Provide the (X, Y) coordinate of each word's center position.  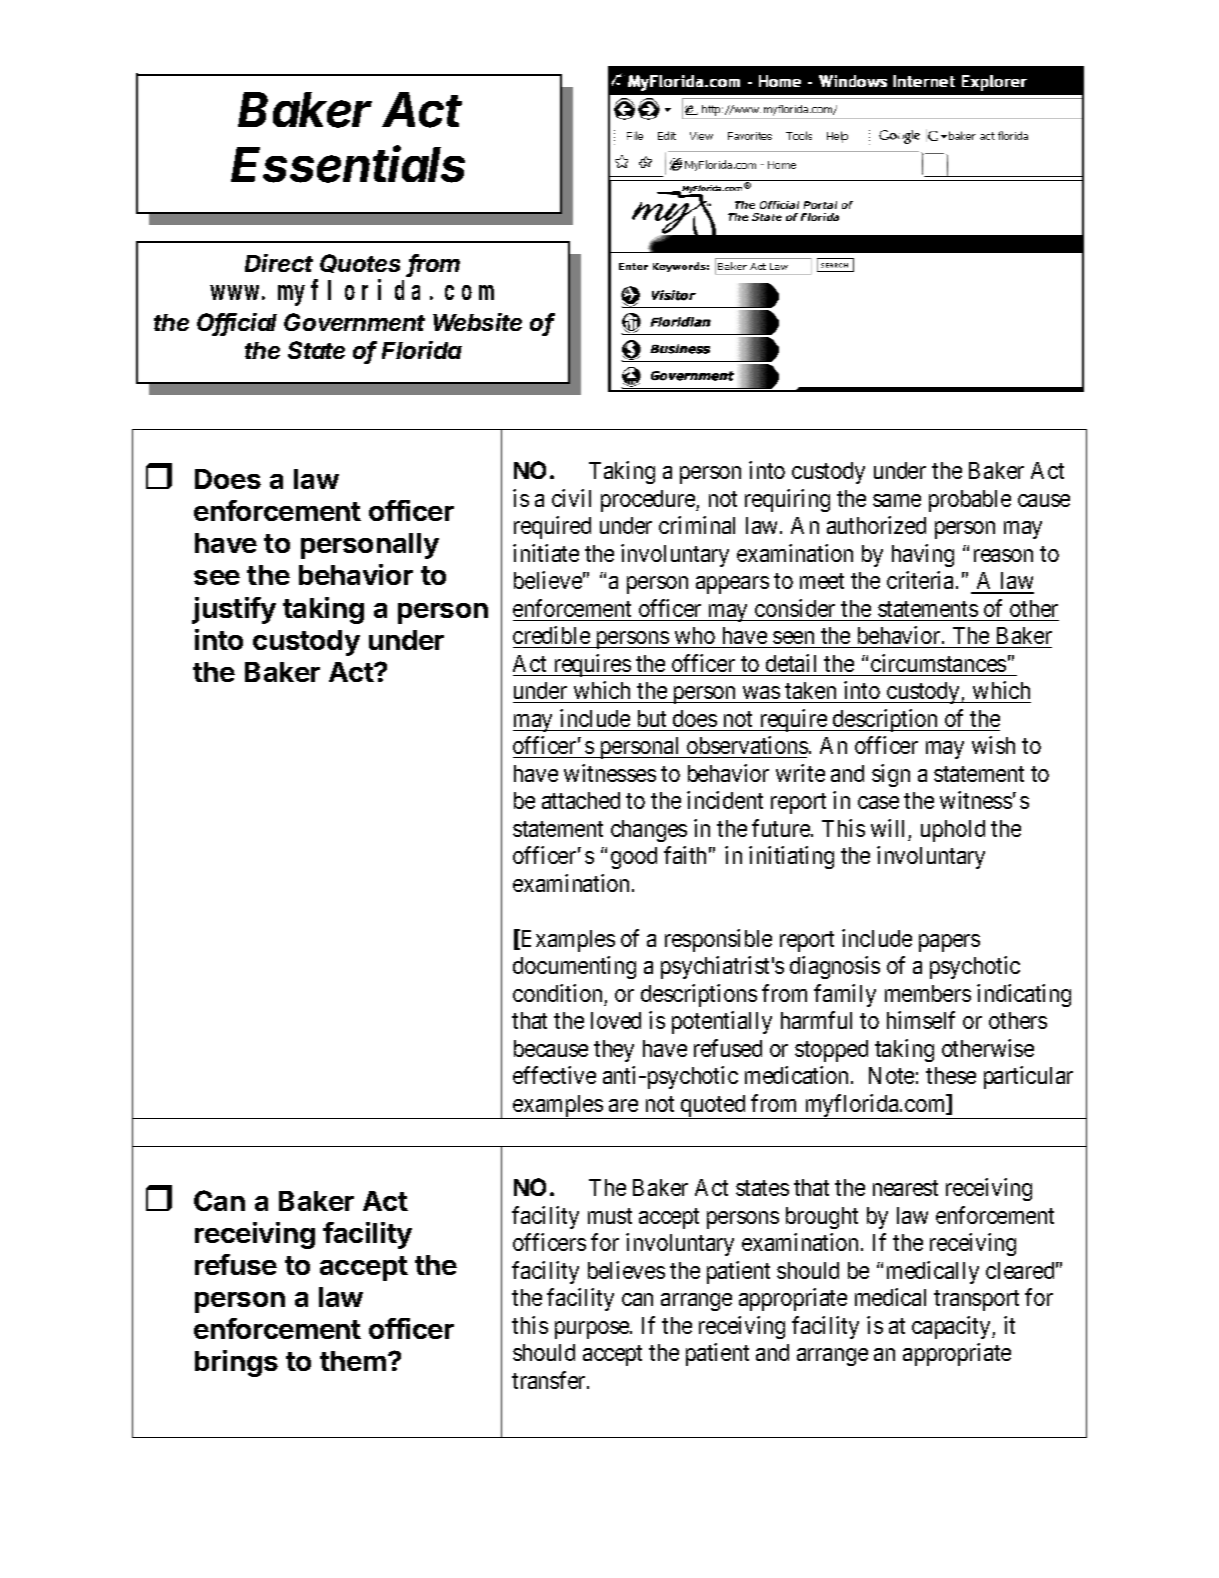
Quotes (360, 263)
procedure (649, 501)
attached (581, 800)
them (353, 1361)
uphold (953, 831)
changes (649, 831)
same (897, 500)
